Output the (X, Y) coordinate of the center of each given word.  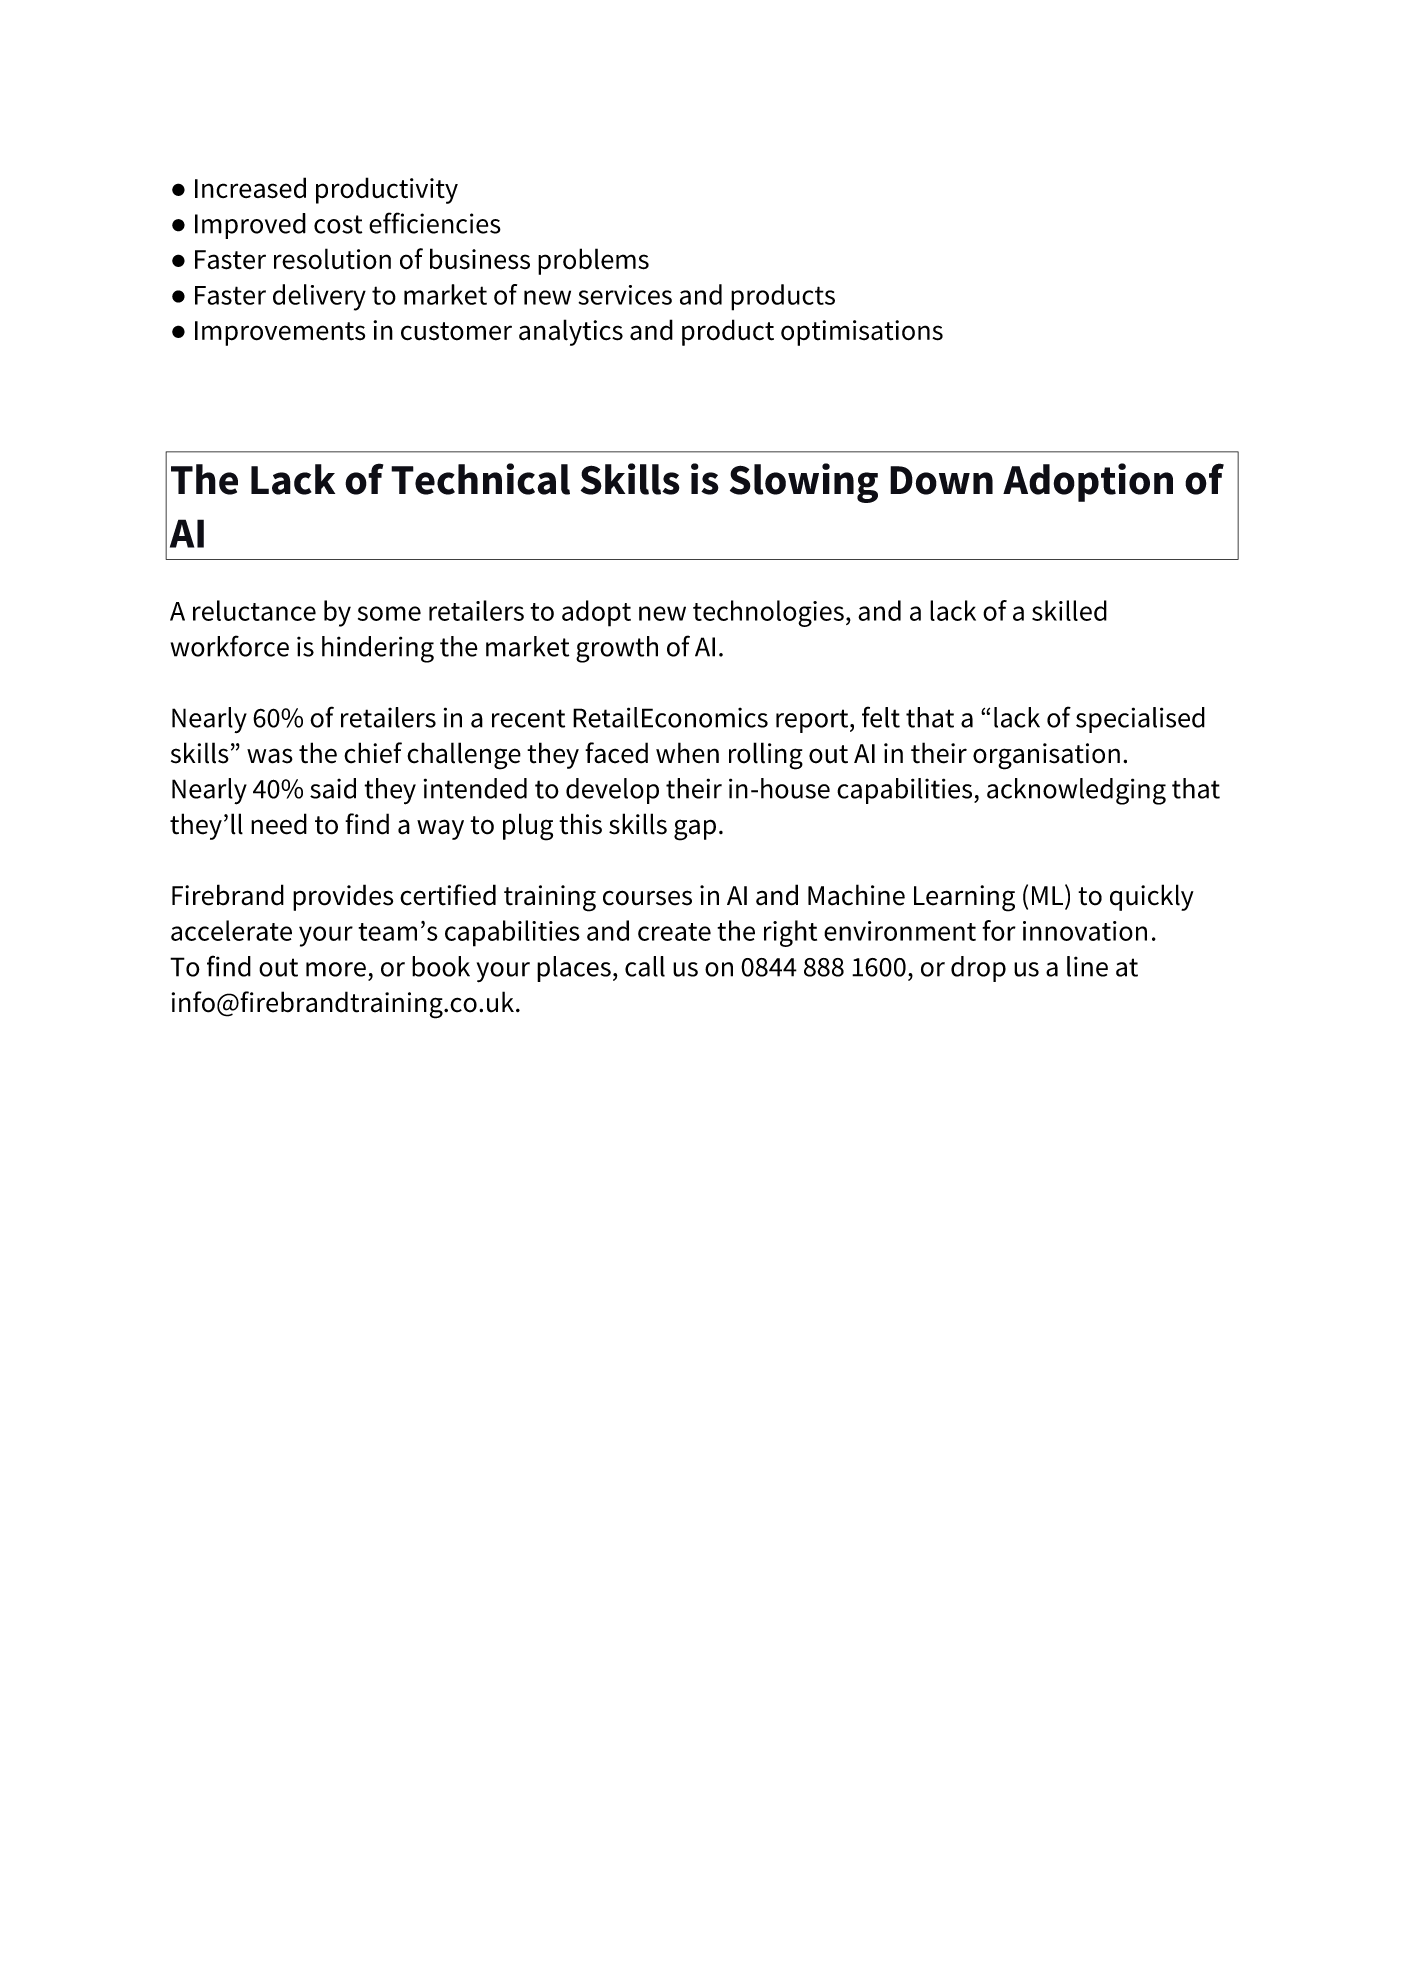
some (389, 613)
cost (338, 224)
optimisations (862, 333)
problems (593, 261)
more (336, 969)
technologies (768, 613)
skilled (1069, 610)
